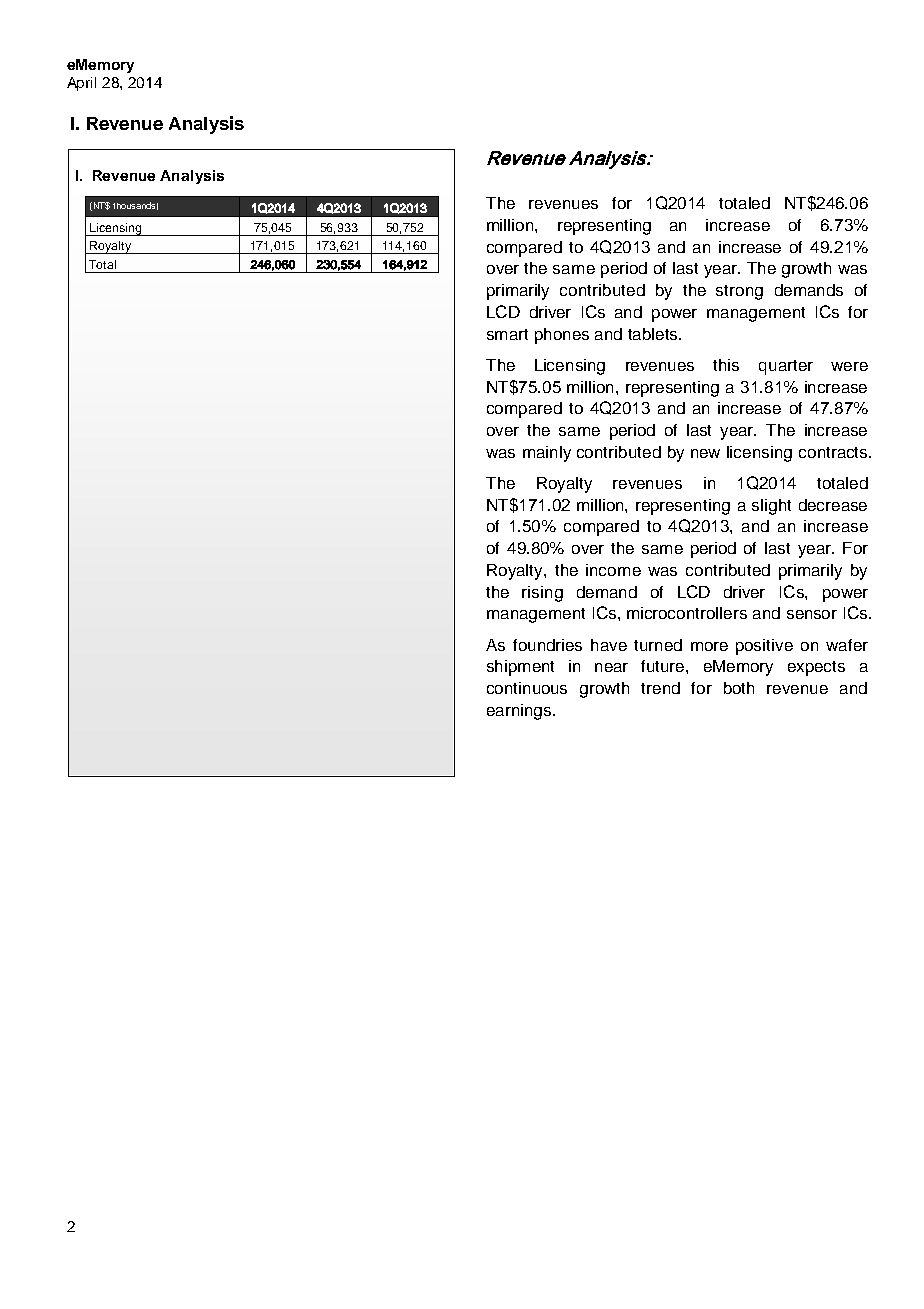 The width and height of the document is (924, 1309). What do you see at coordinates (726, 365) in the document?
I see `this` at bounding box center [726, 365].
